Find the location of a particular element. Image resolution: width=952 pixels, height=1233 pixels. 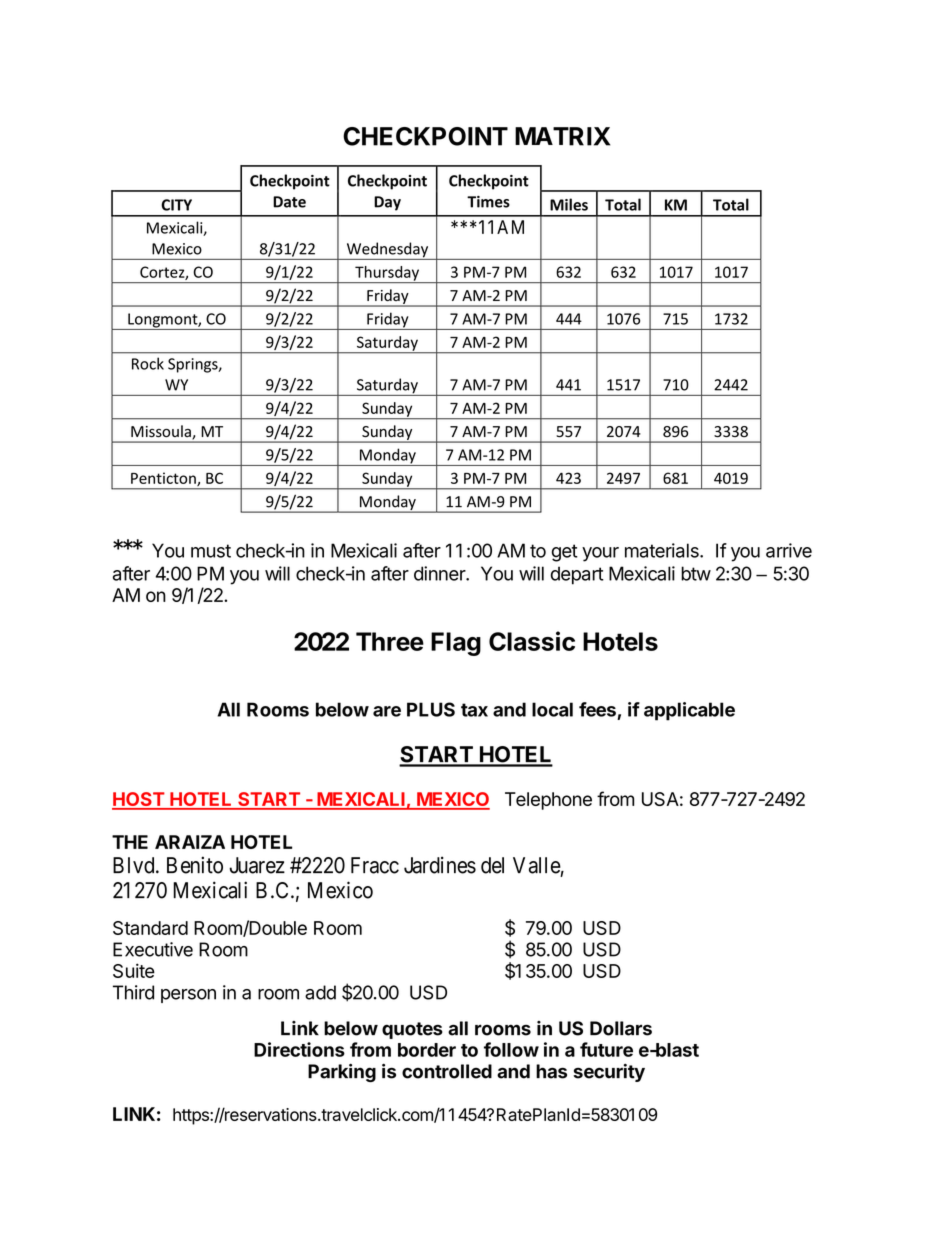

Telephone is located at coordinates (548, 801).
